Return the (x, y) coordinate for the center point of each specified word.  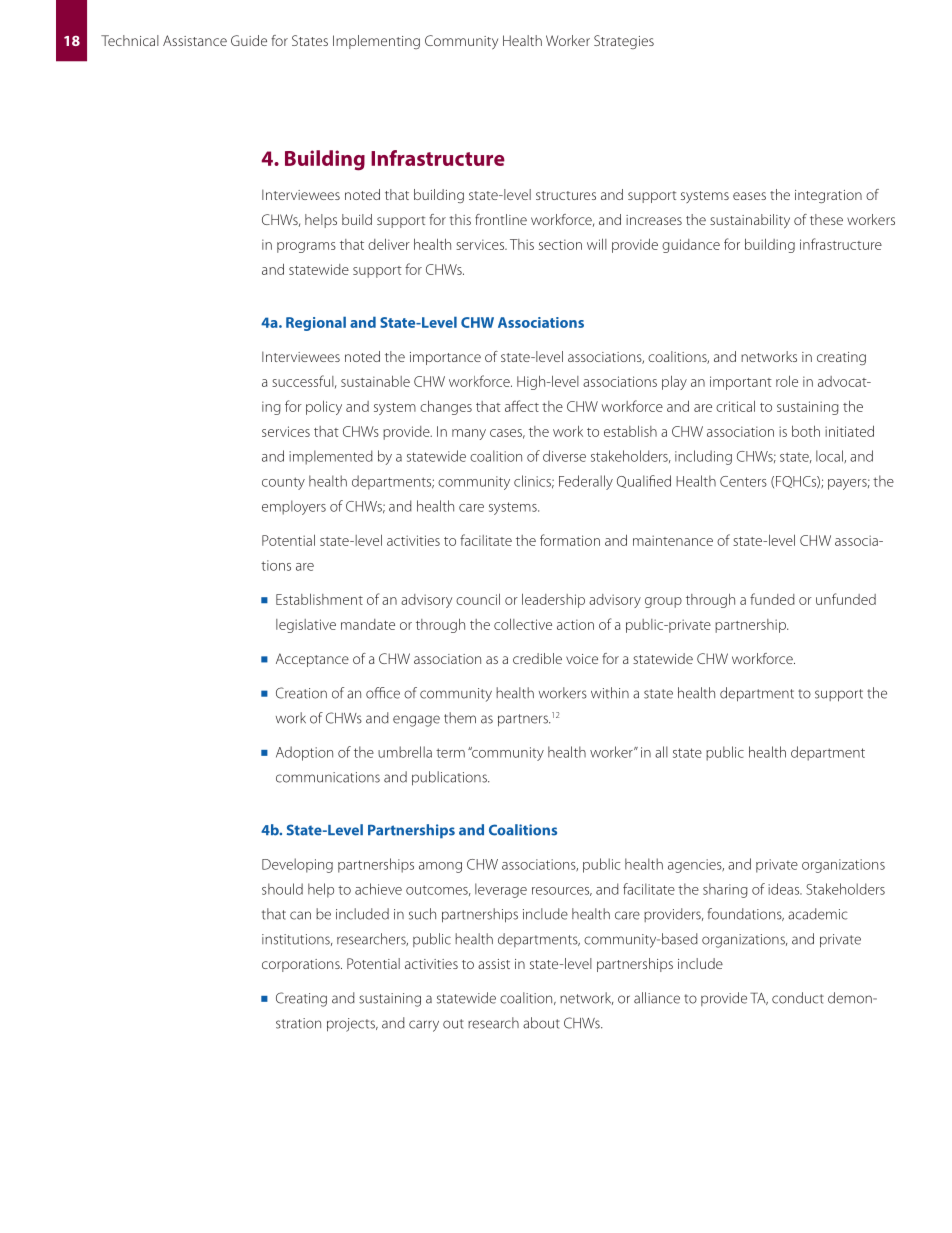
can (300, 915)
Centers (743, 481)
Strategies (624, 42)
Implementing (376, 42)
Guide (249, 40)
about (541, 1023)
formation (570, 540)
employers (294, 507)
